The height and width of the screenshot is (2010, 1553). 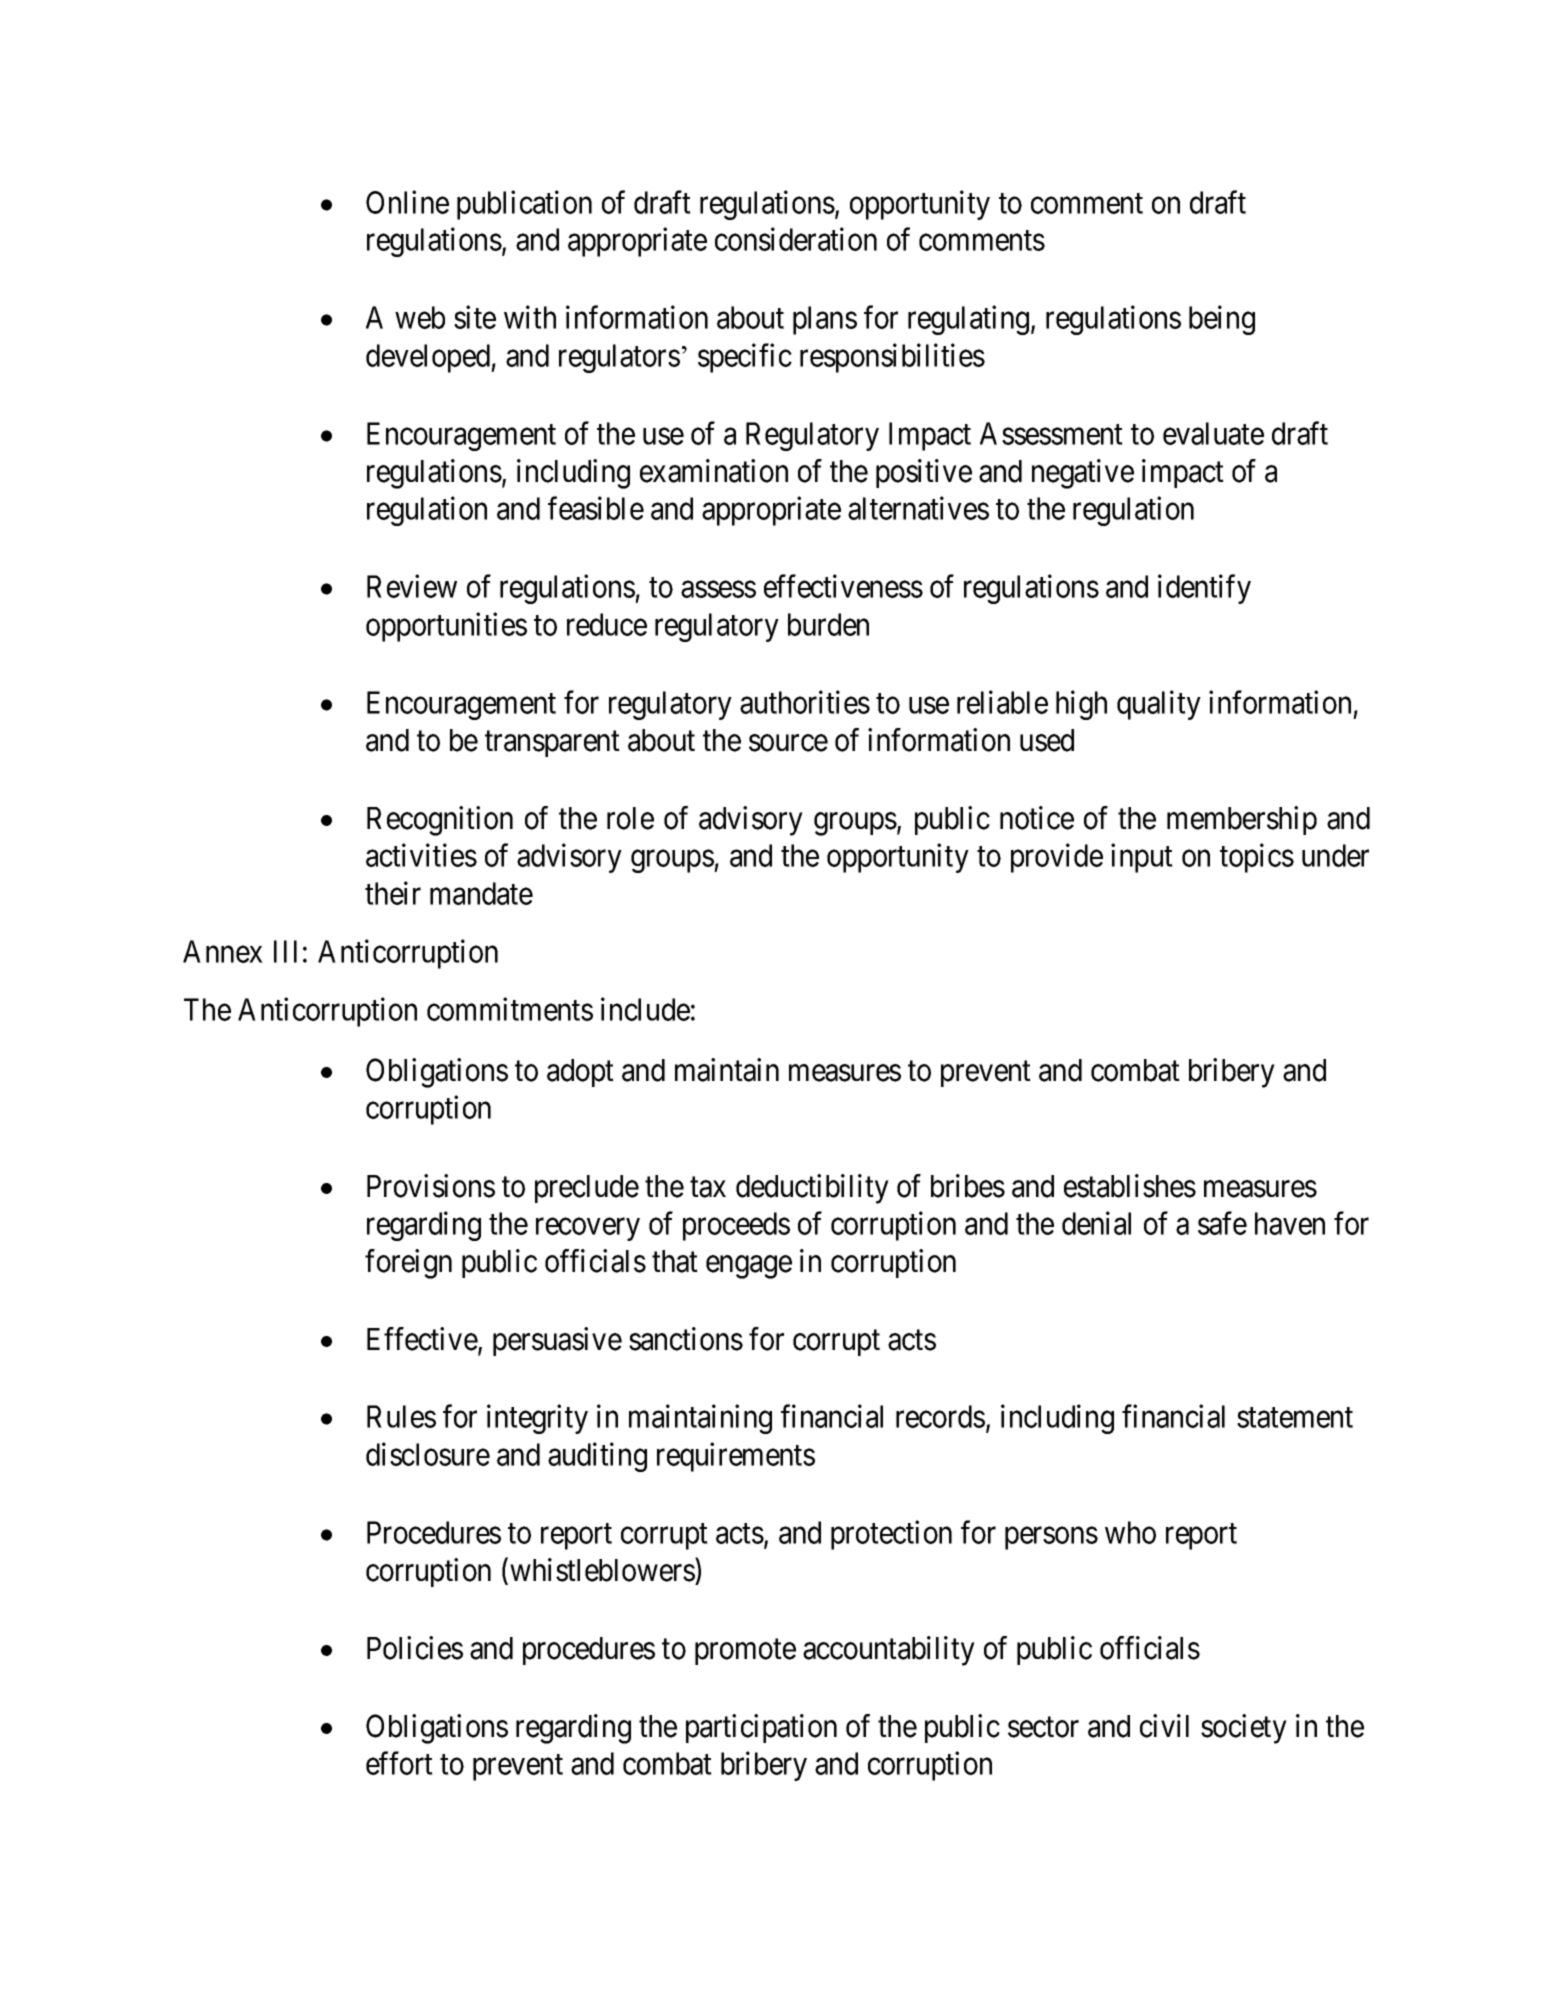 What do you see at coordinates (686, 1339) in the screenshot?
I see `sanctions` at bounding box center [686, 1339].
